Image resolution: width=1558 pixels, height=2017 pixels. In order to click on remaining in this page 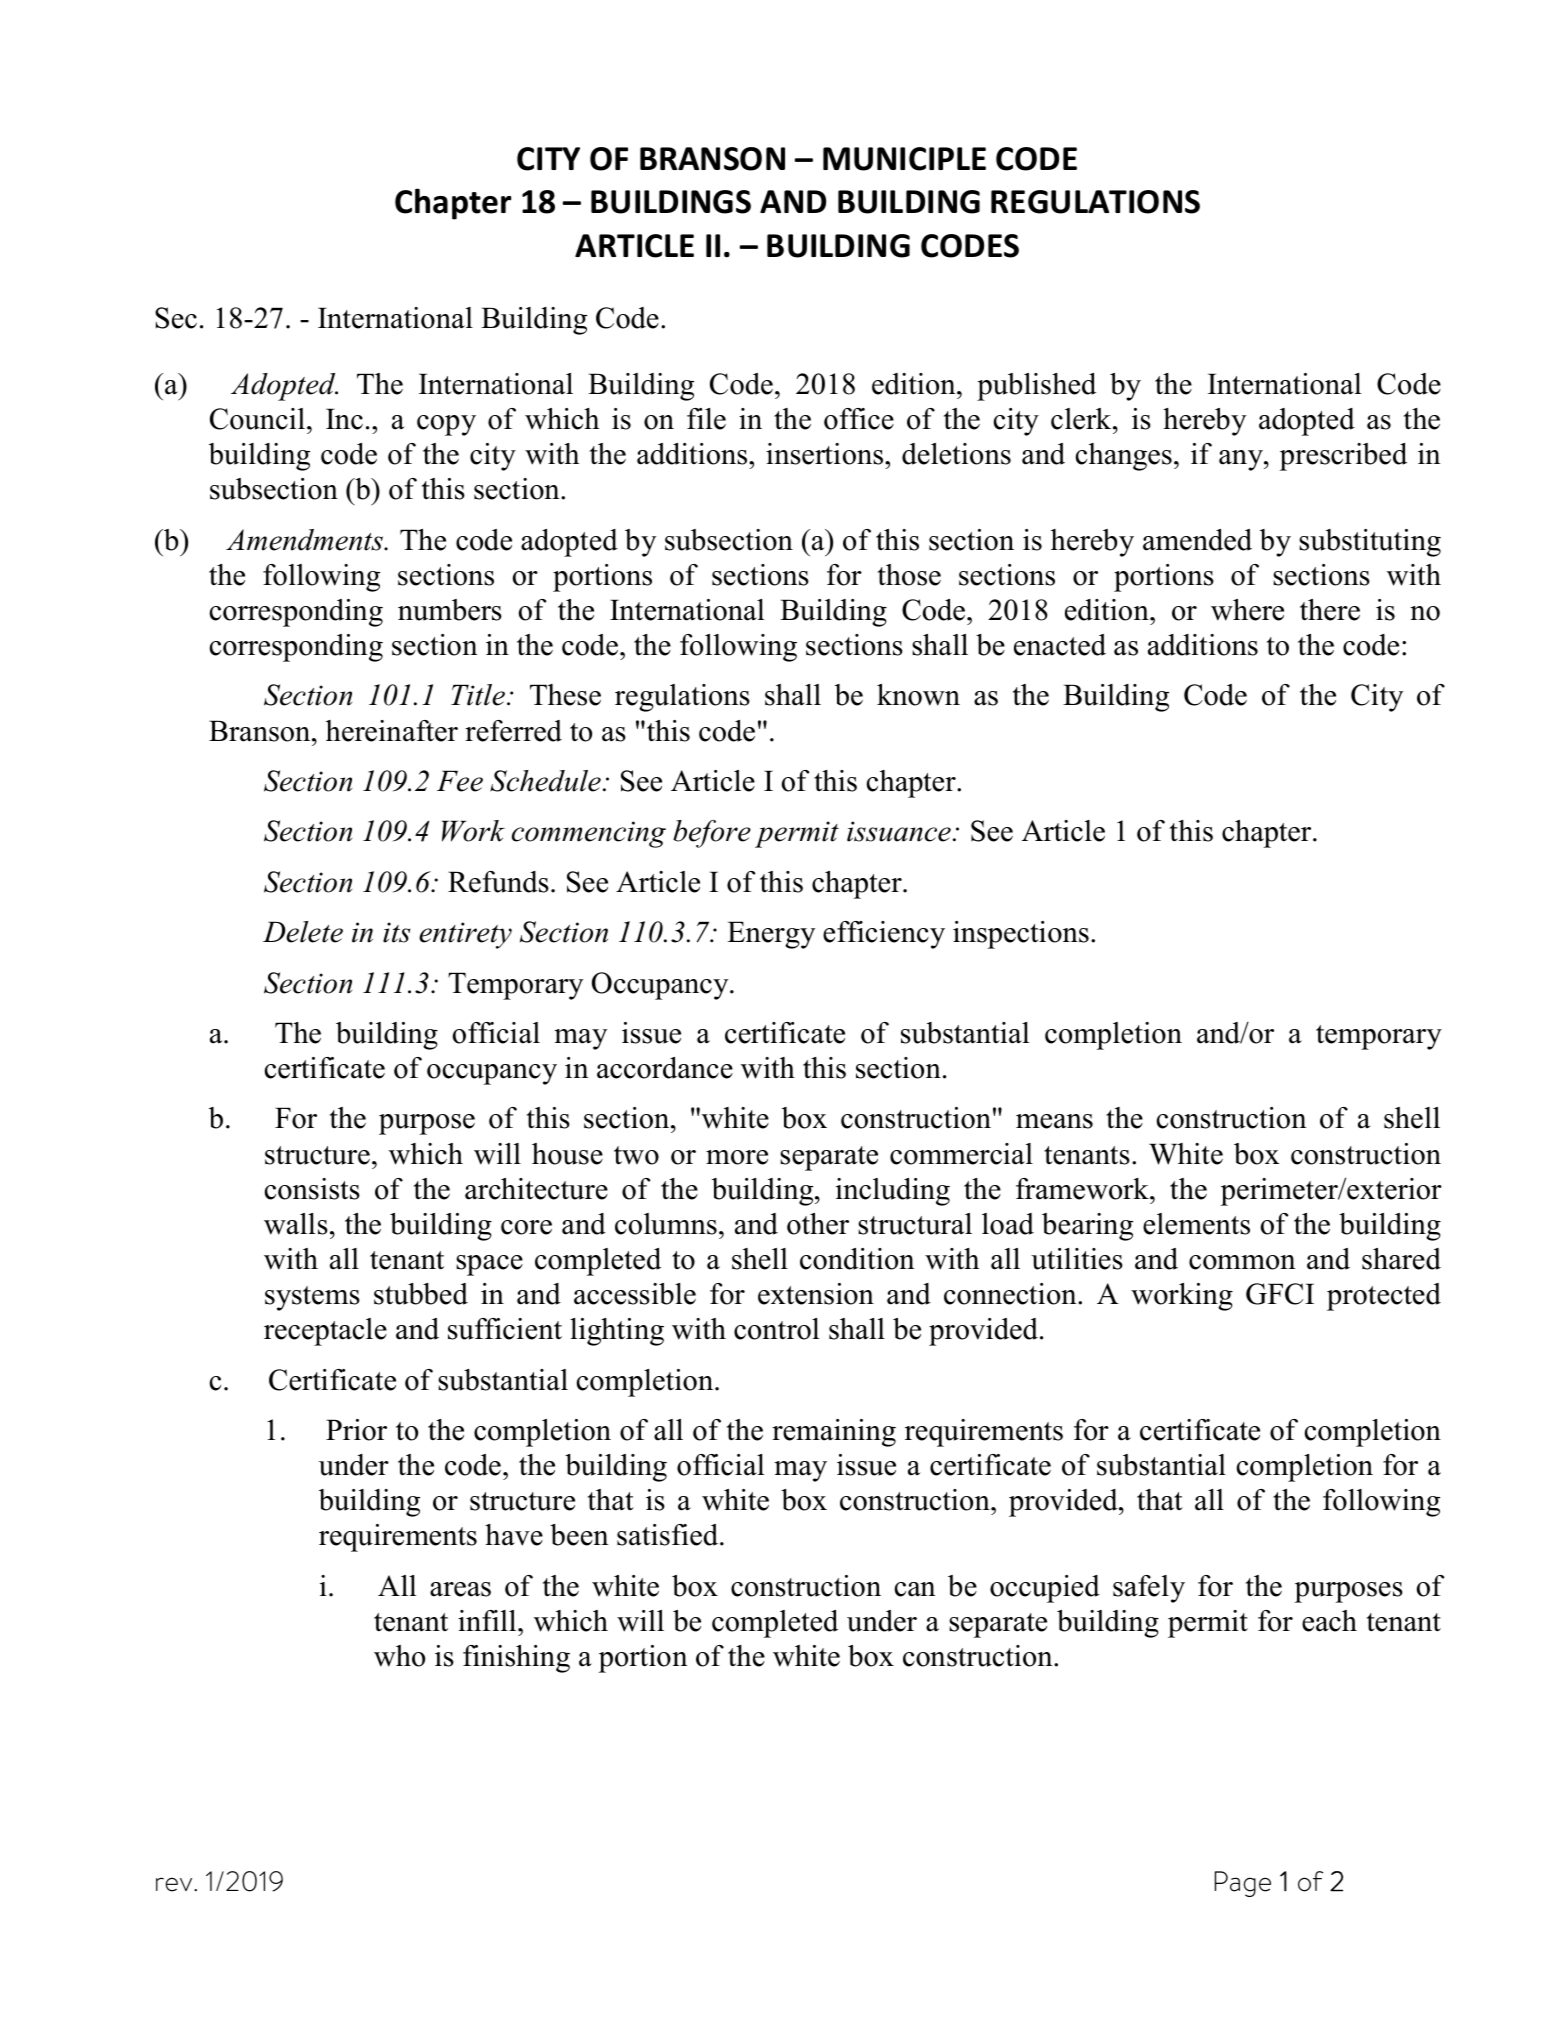, I will do `click(834, 1433)`.
